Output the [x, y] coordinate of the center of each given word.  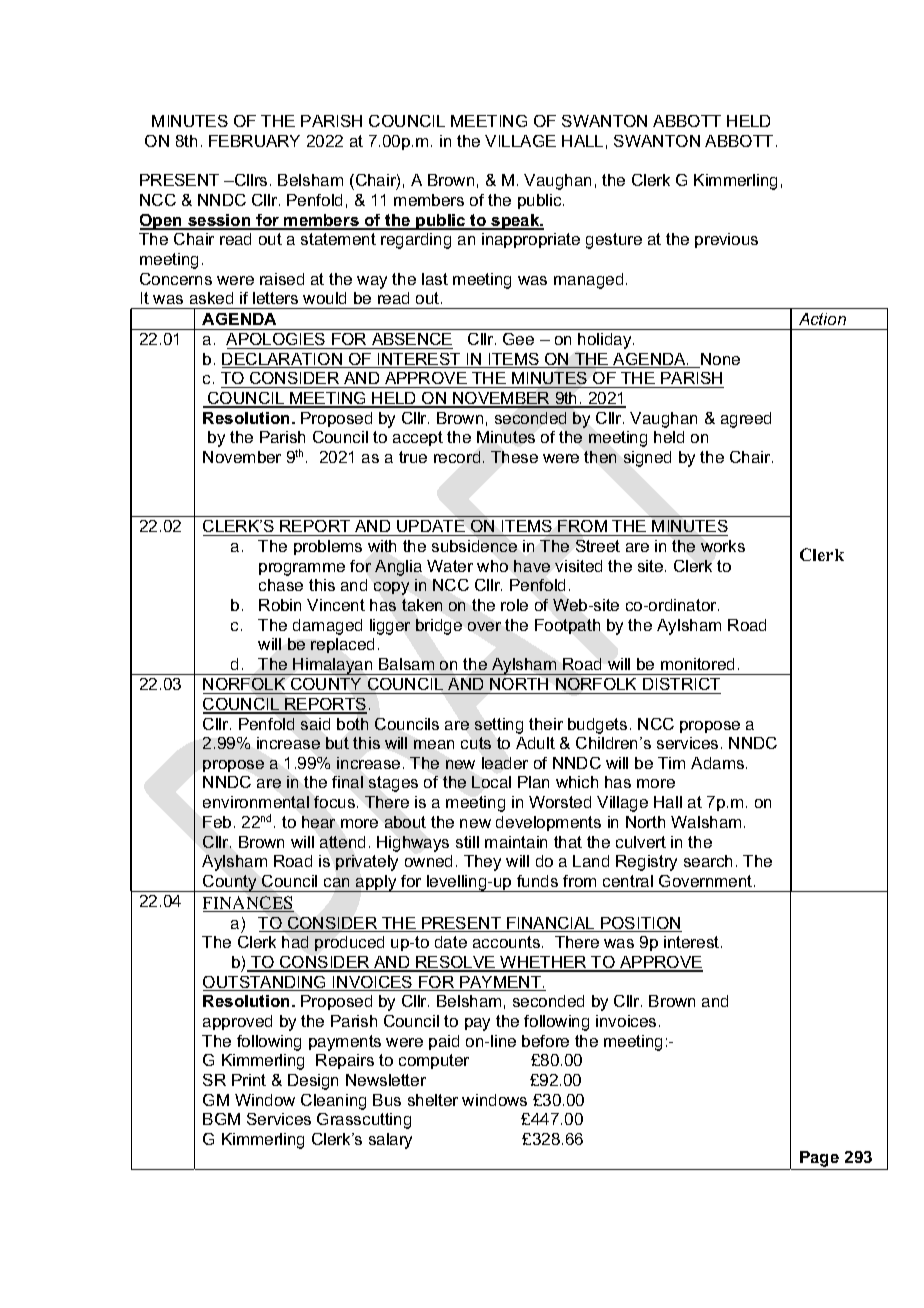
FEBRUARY [254, 141]
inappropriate [531, 240]
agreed [746, 420]
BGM [221, 1119]
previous [726, 240]
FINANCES [248, 904]
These [514, 457]
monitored [697, 664]
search [708, 861]
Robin [280, 605]
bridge [439, 627]
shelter [433, 1100]
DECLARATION [283, 360]
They [482, 863]
